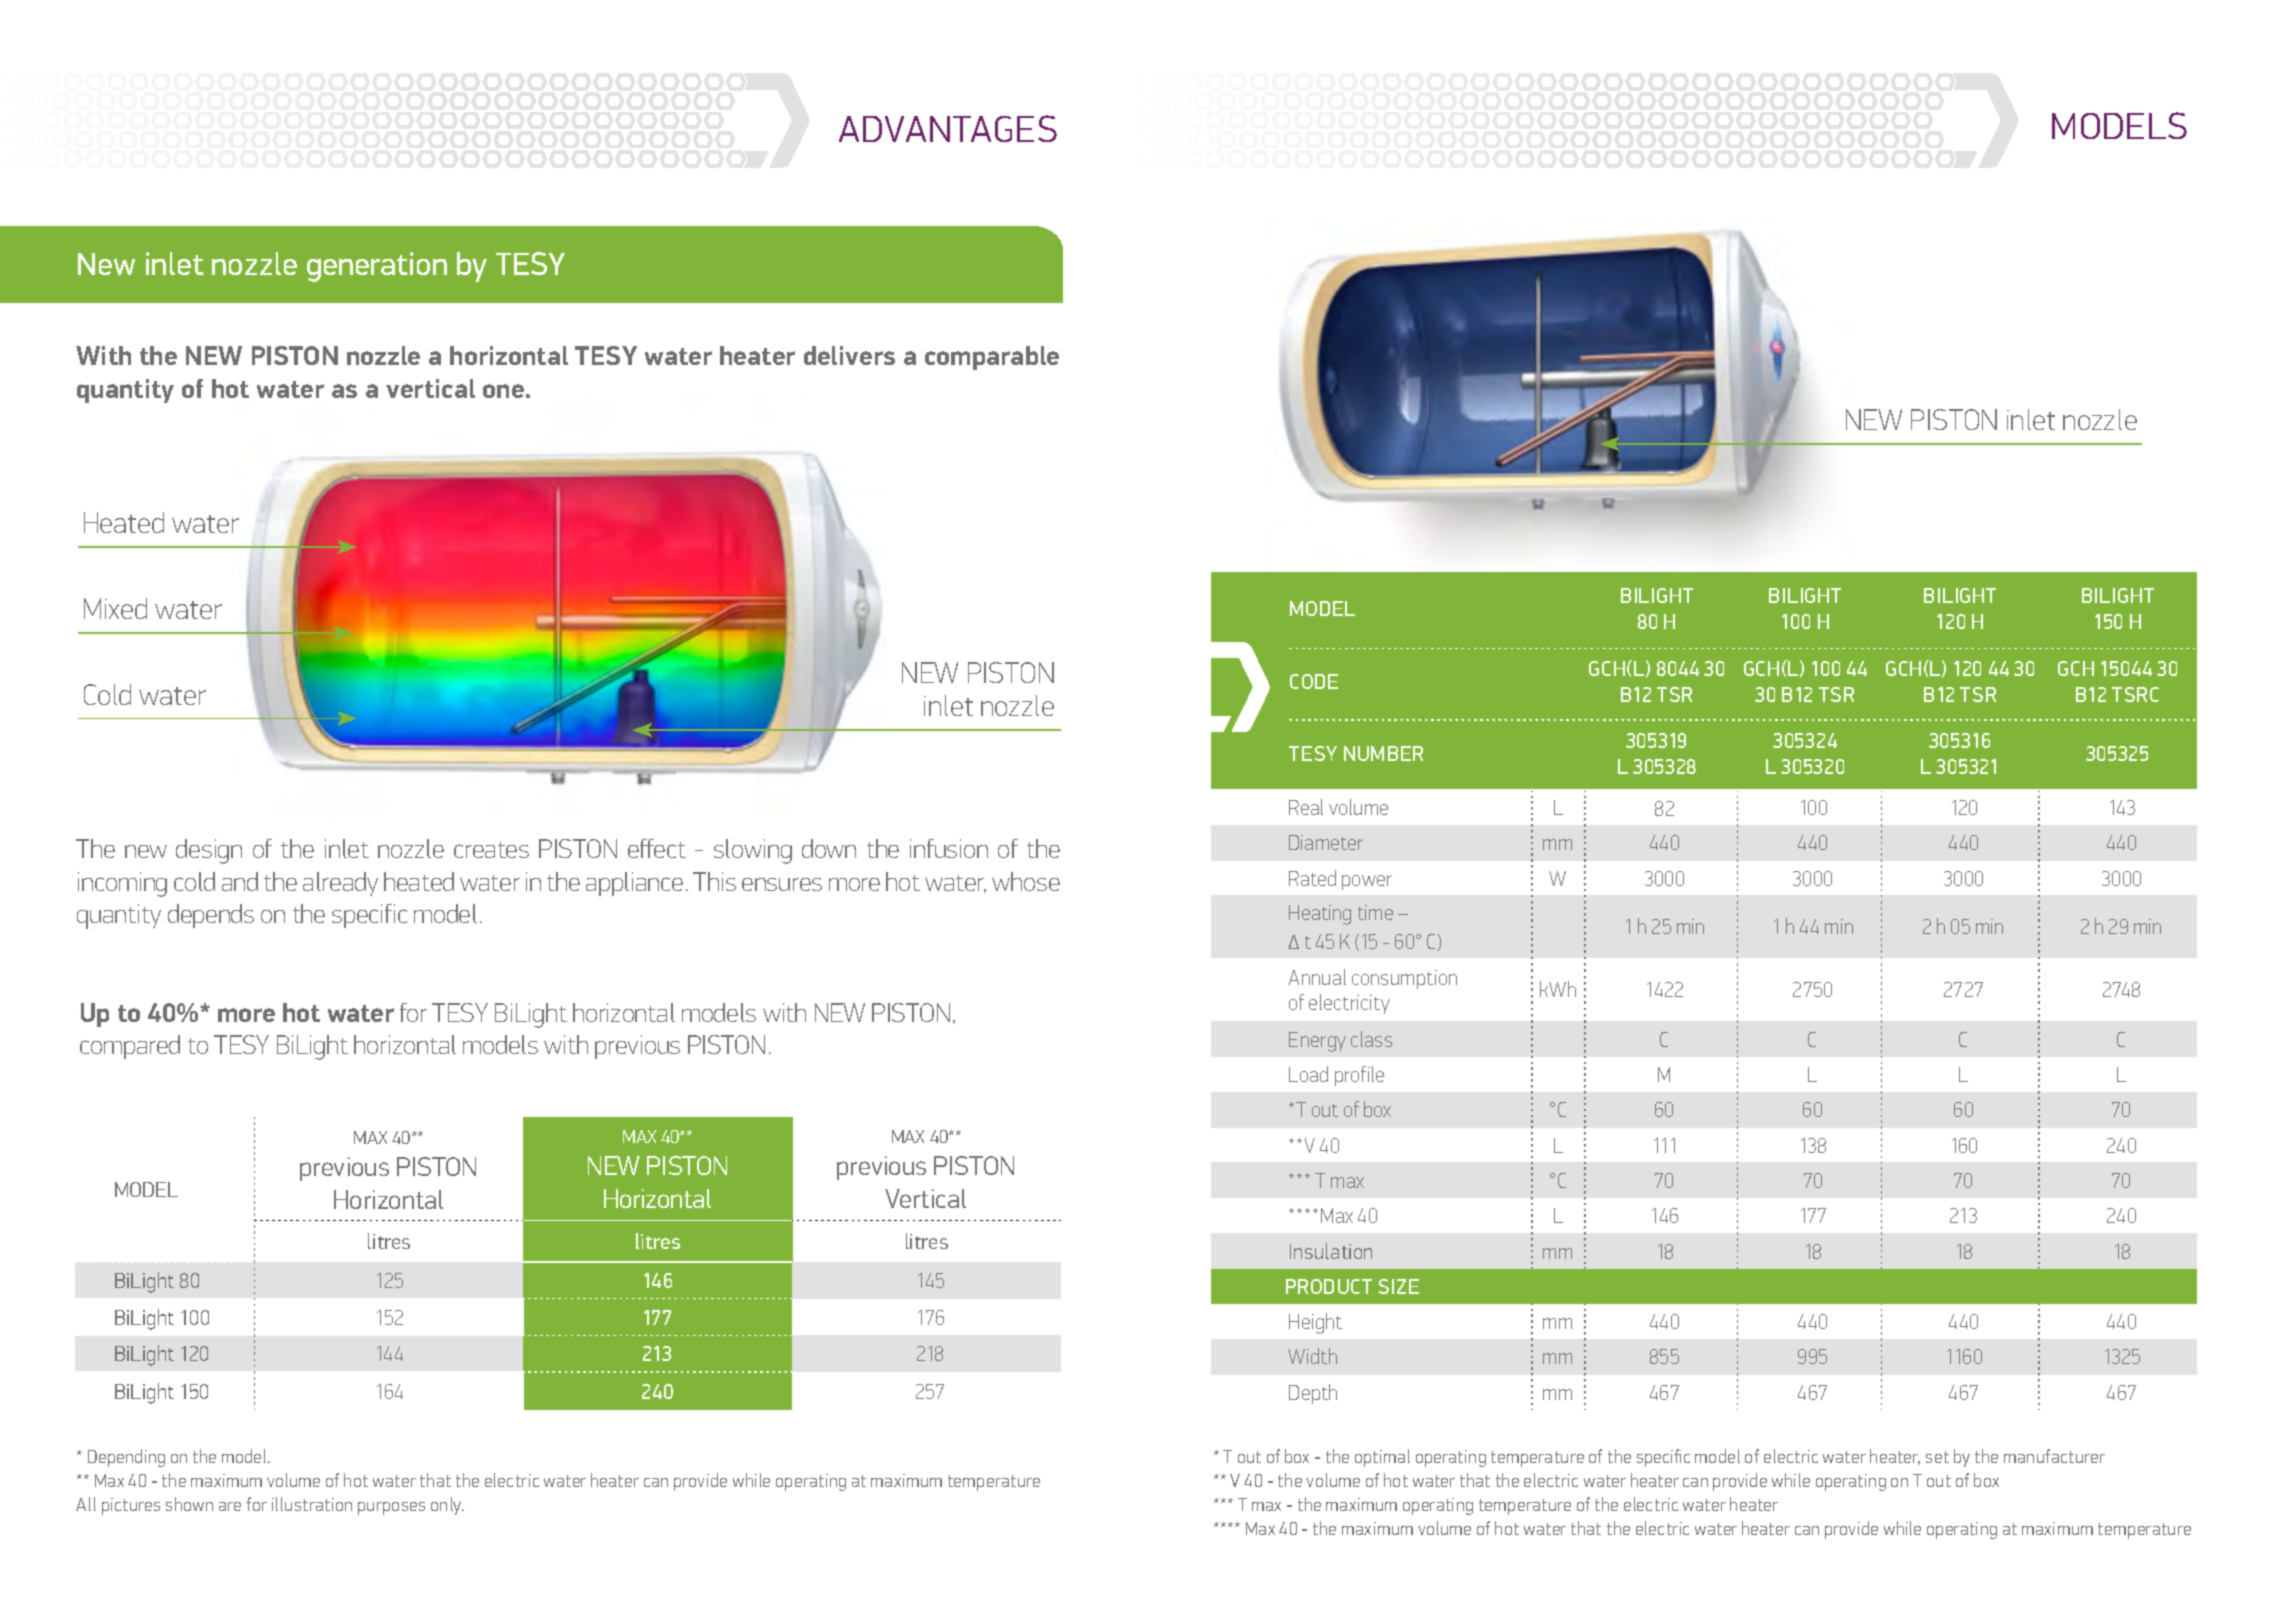 This screenshot has height=1612, width=2272. What do you see at coordinates (209, 851) in the screenshot?
I see `design` at bounding box center [209, 851].
